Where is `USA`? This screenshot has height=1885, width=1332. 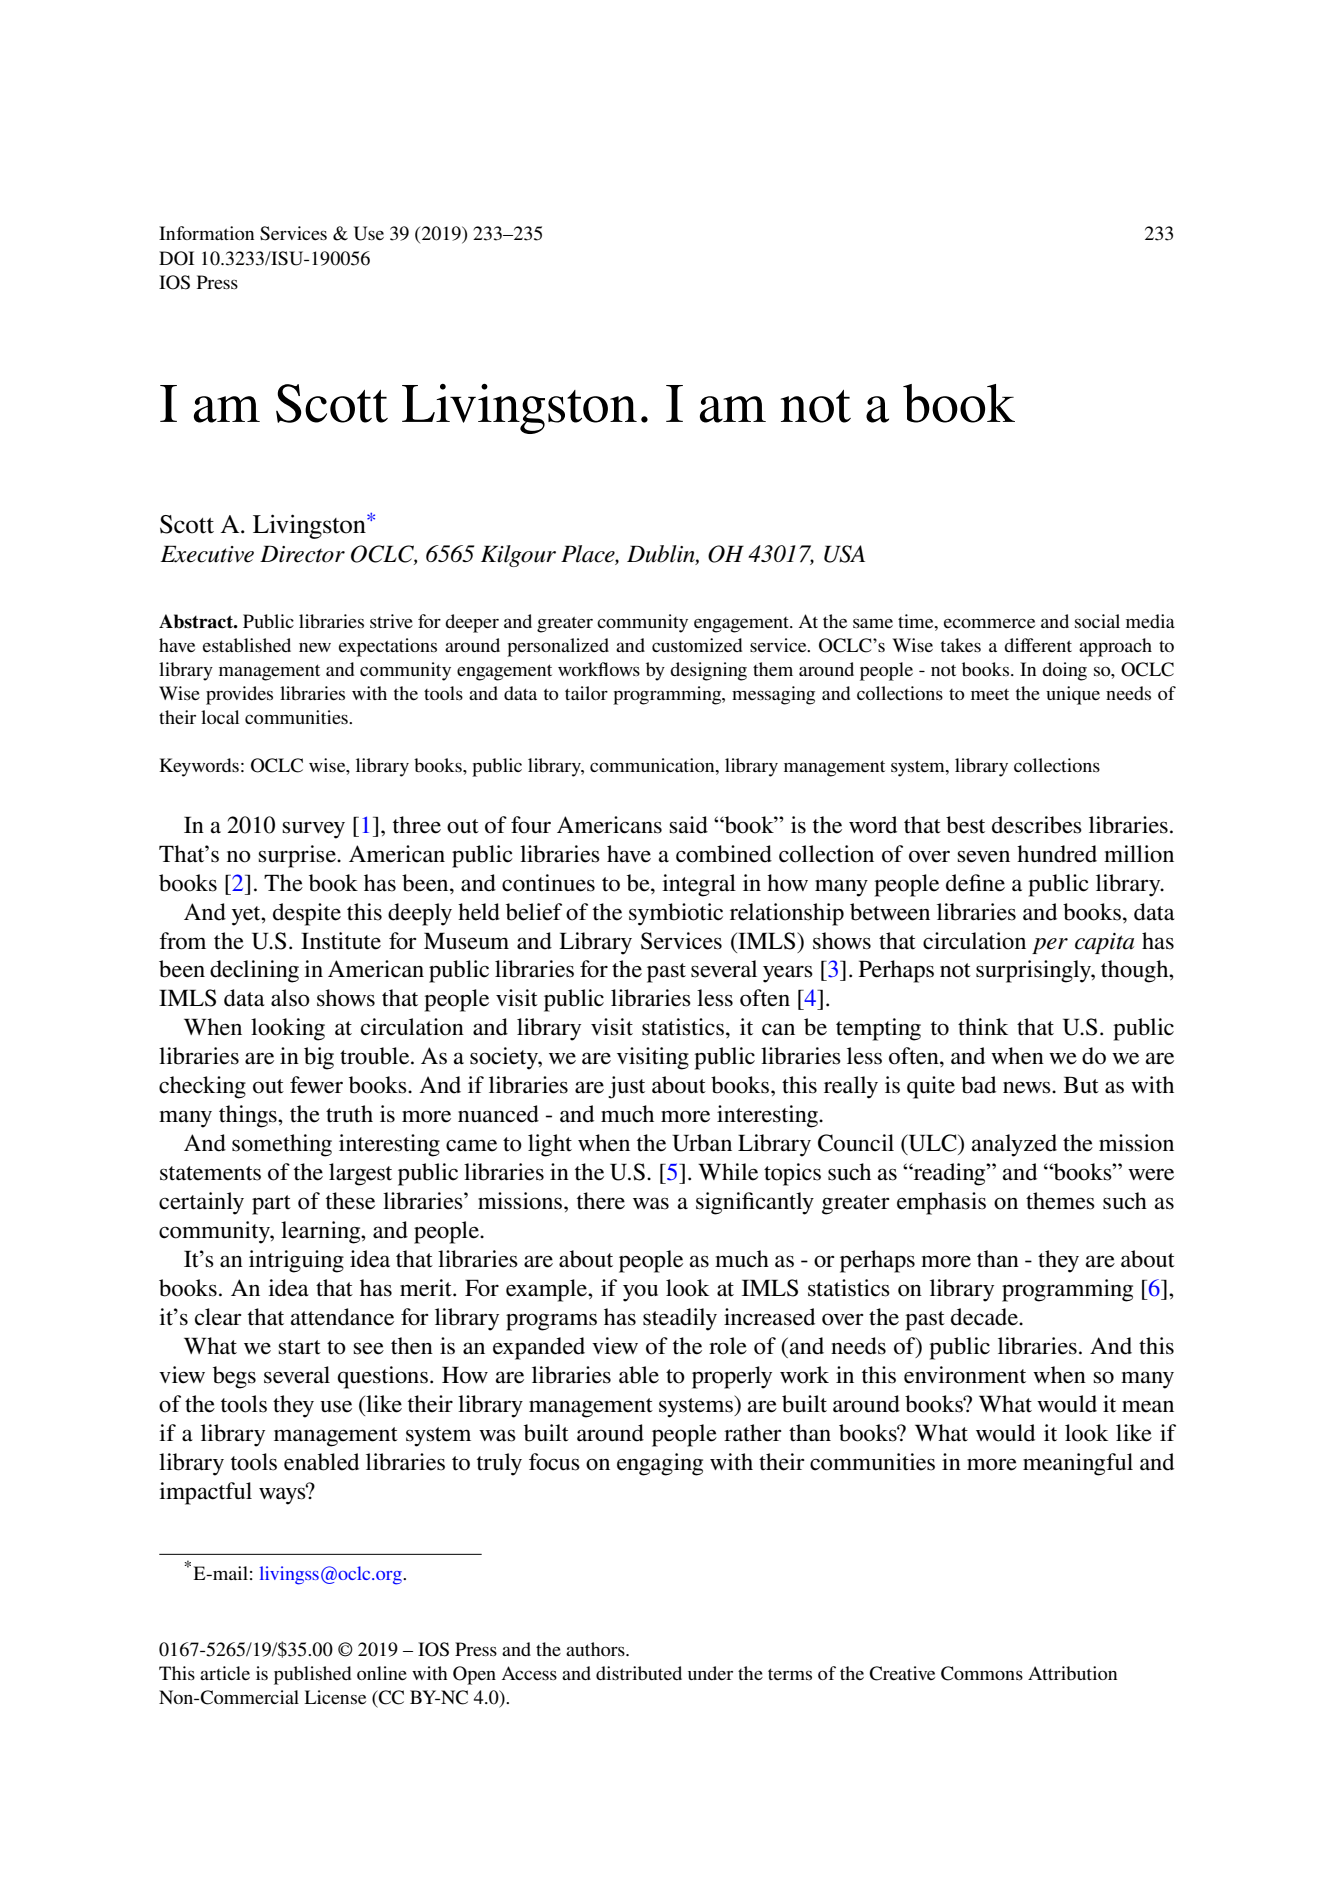 USA is located at coordinates (844, 554).
